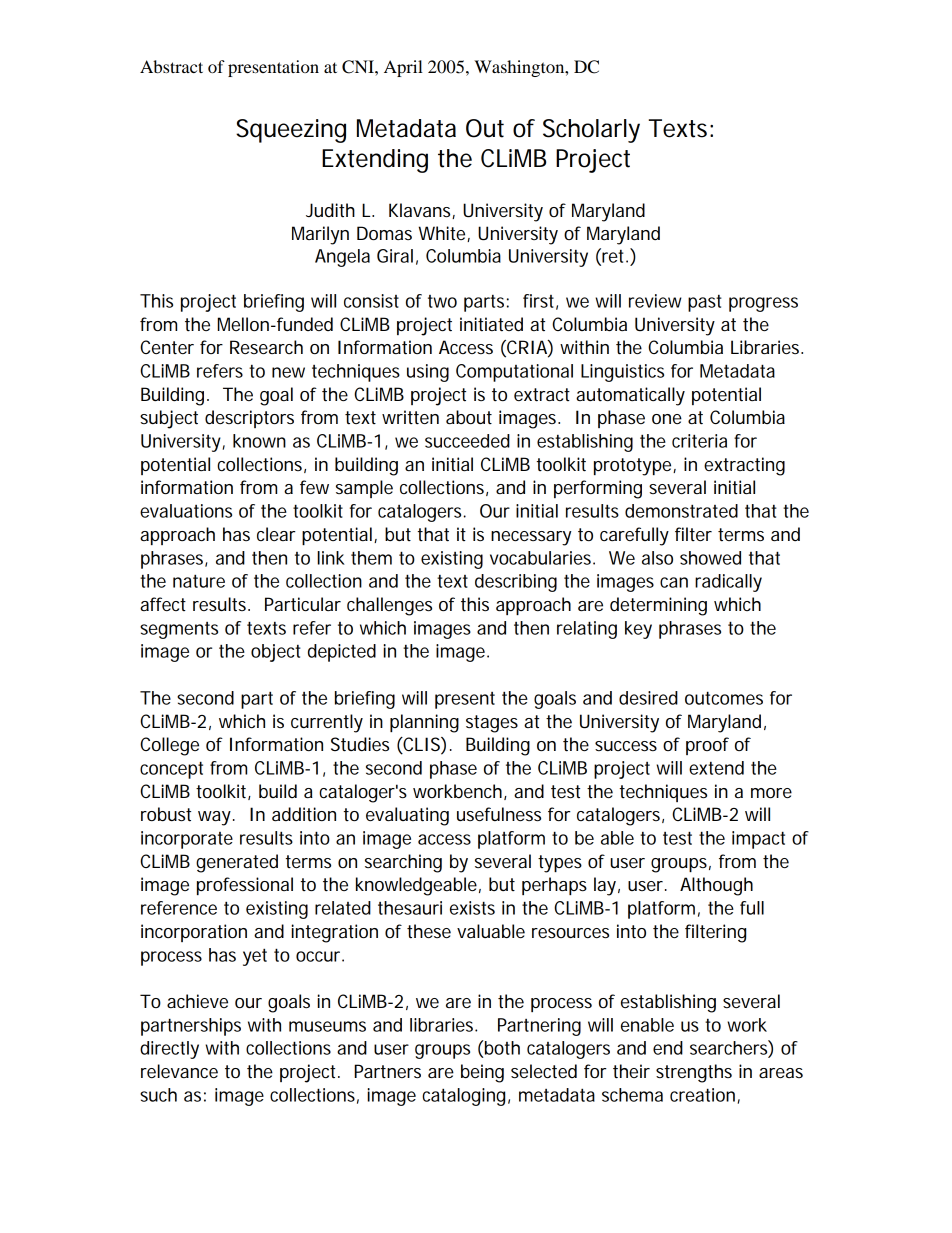 This screenshot has height=1233, width=952. I want to click on Although, so click(716, 886).
